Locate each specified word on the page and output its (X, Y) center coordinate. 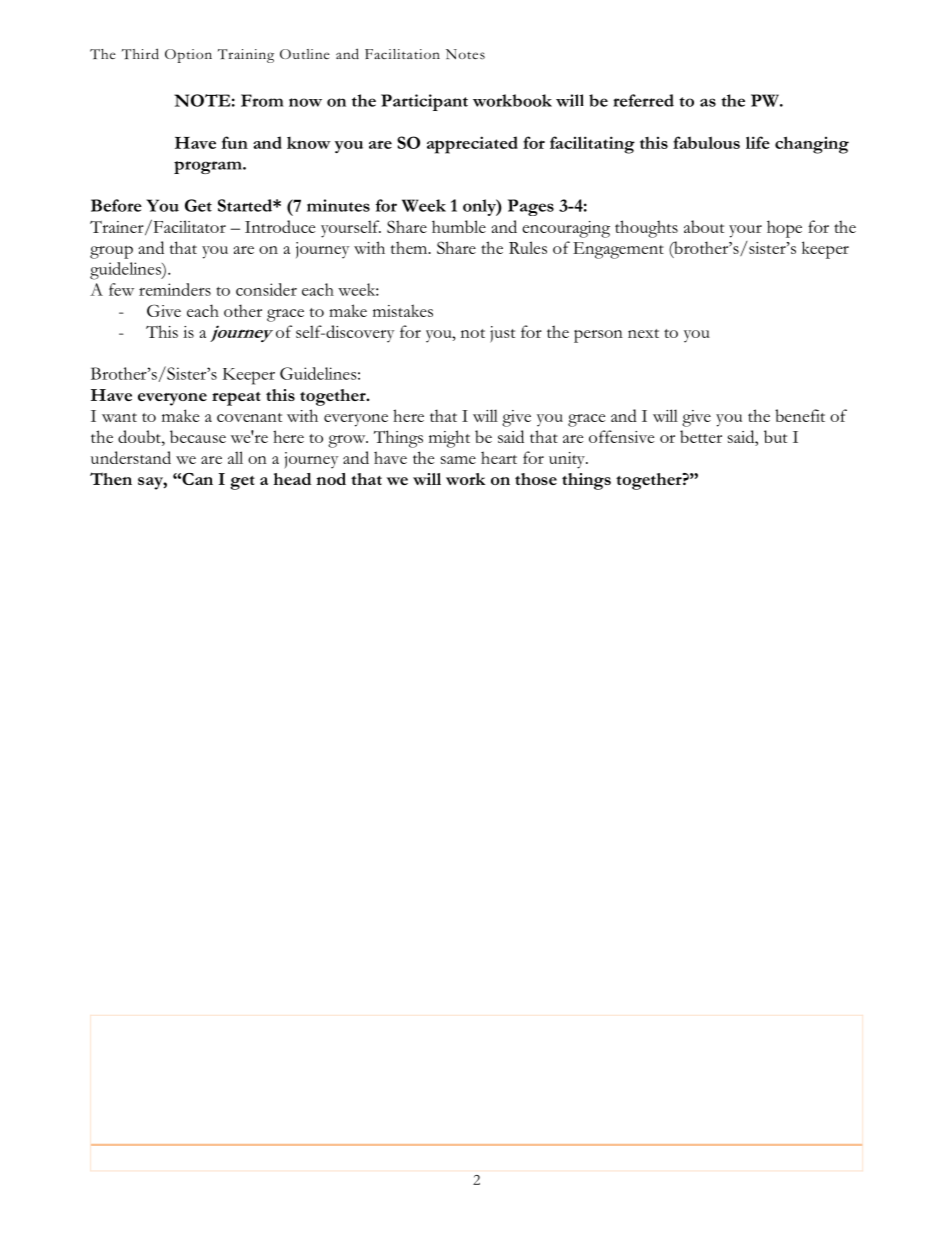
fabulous (706, 142)
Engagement (618, 250)
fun (235, 142)
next (643, 333)
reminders (175, 289)
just (502, 334)
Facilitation (402, 54)
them (410, 247)
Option (188, 56)
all (235, 457)
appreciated (472, 145)
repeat (236, 399)
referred (643, 100)
